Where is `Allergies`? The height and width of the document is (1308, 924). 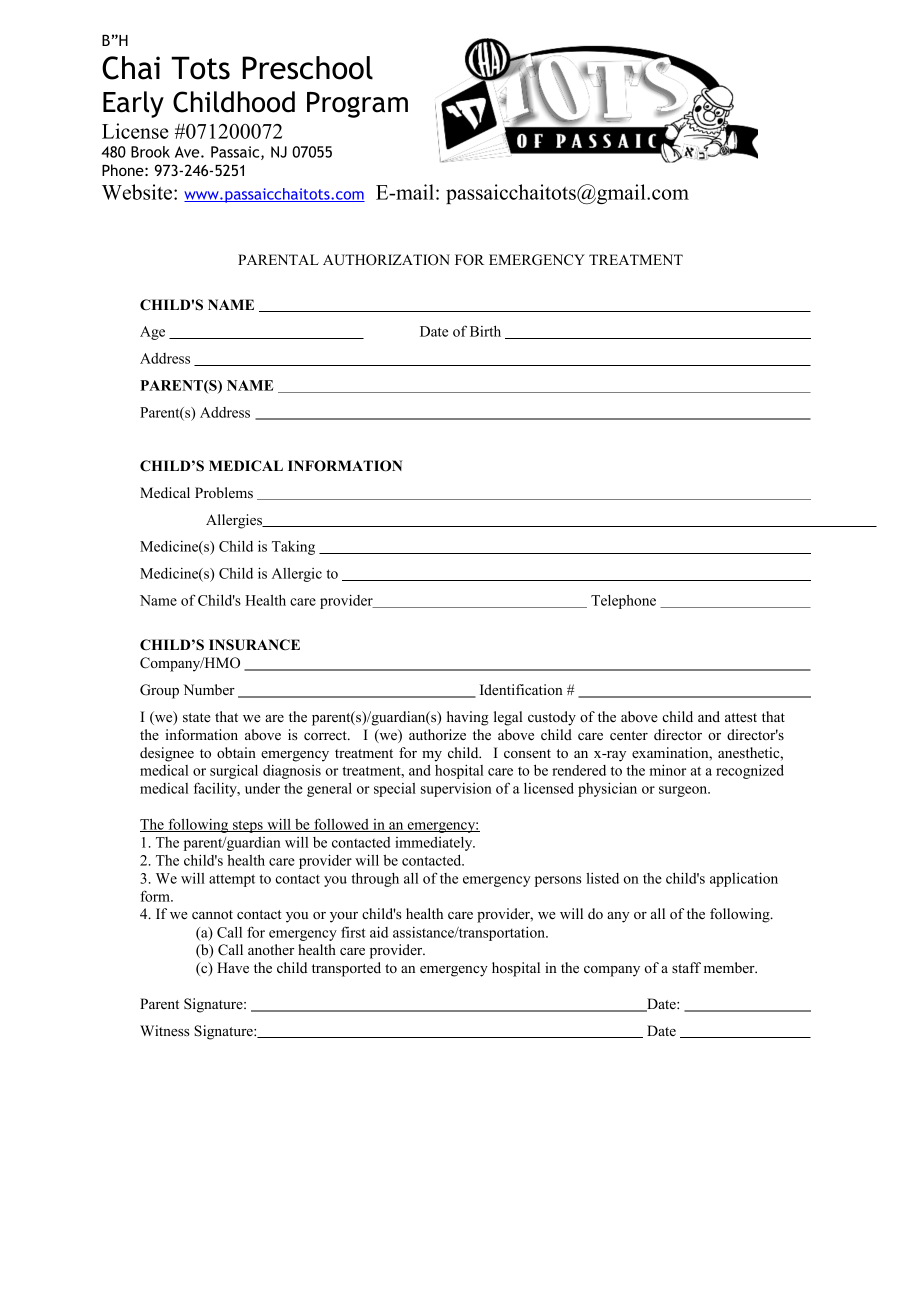
Allergies is located at coordinates (235, 521).
